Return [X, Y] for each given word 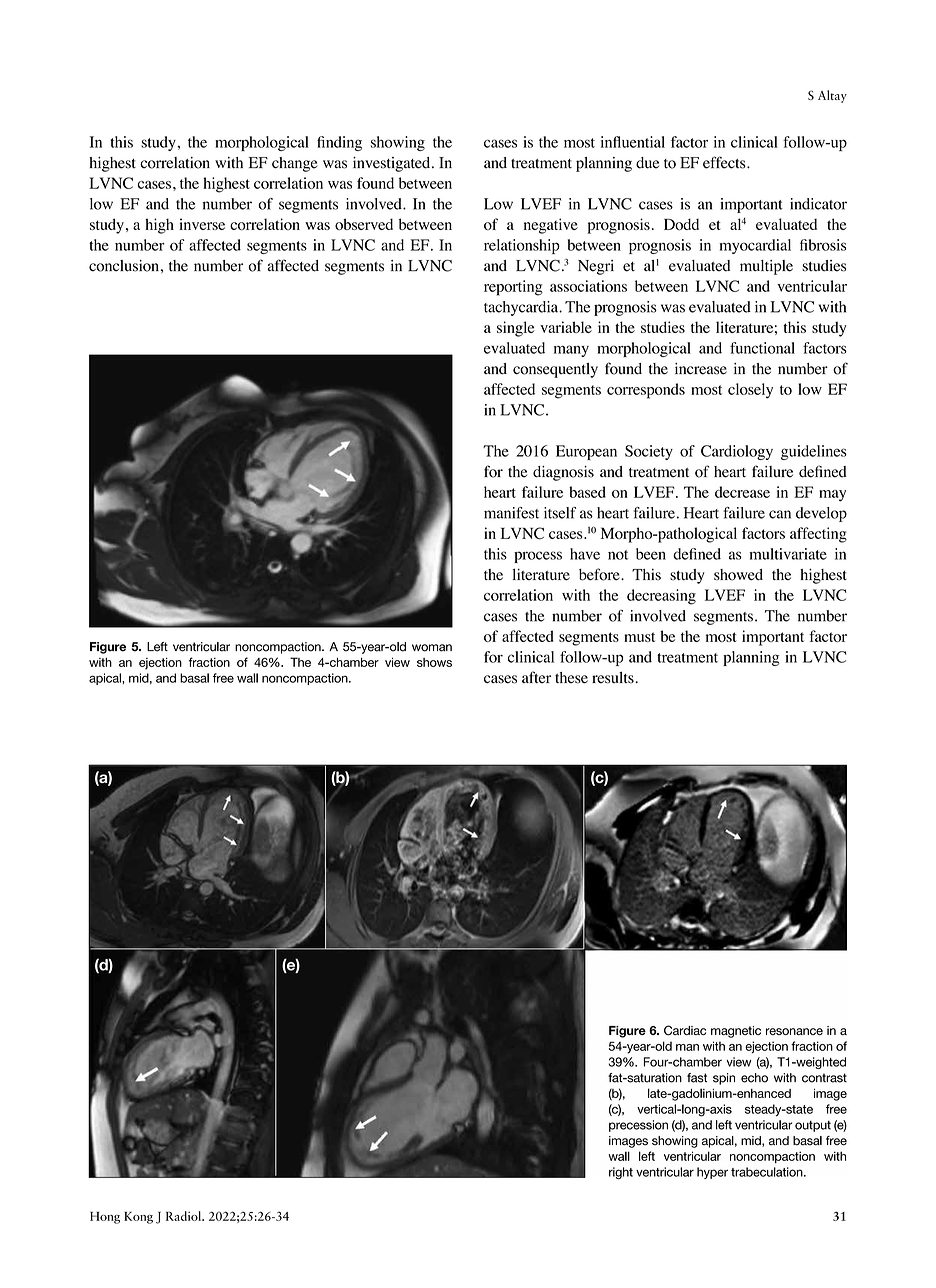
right [621, 1173]
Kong [138, 1218]
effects [725, 162]
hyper [712, 1173]
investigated [393, 164]
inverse [202, 224]
